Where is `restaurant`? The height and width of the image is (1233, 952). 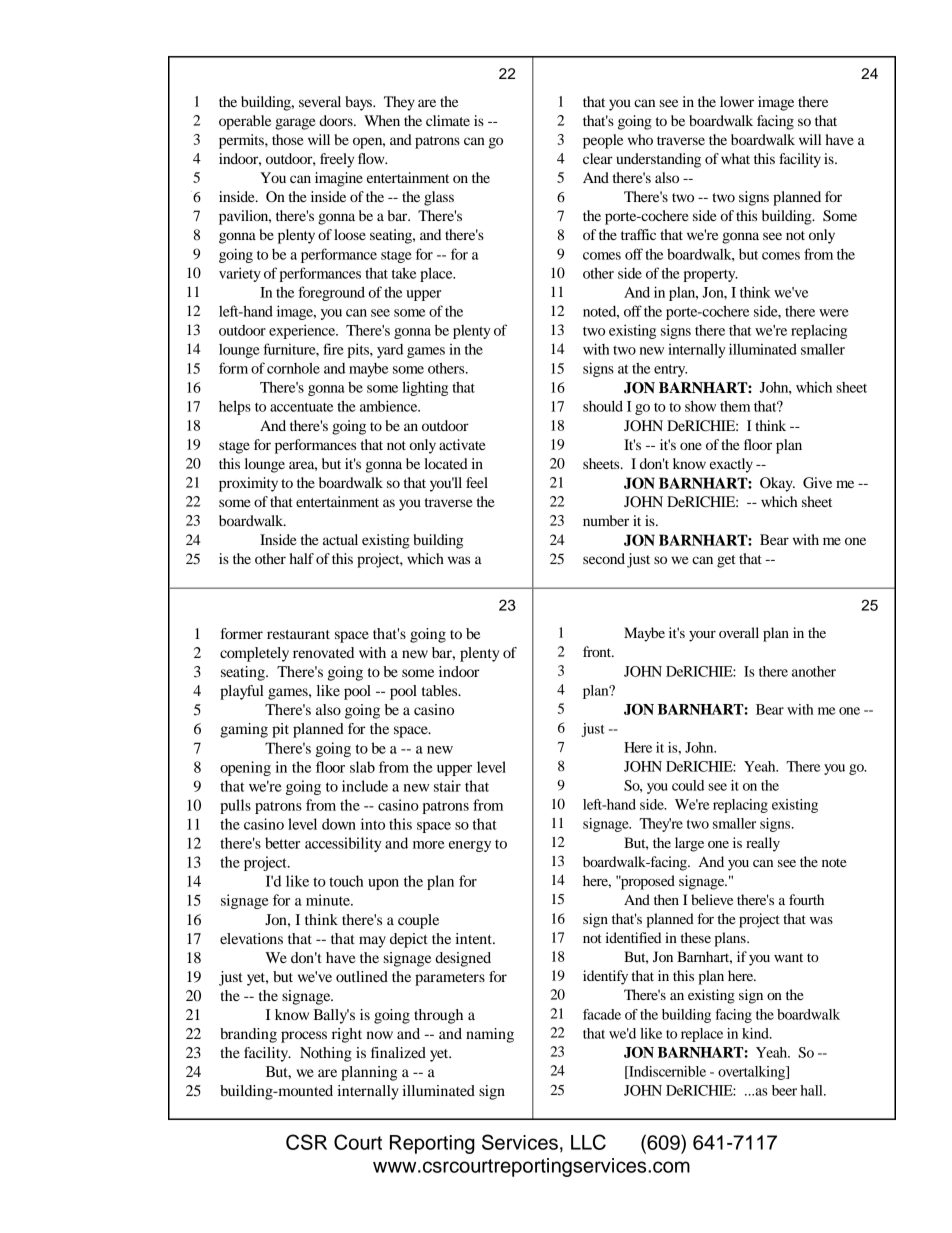 restaurant is located at coordinates (298, 634).
